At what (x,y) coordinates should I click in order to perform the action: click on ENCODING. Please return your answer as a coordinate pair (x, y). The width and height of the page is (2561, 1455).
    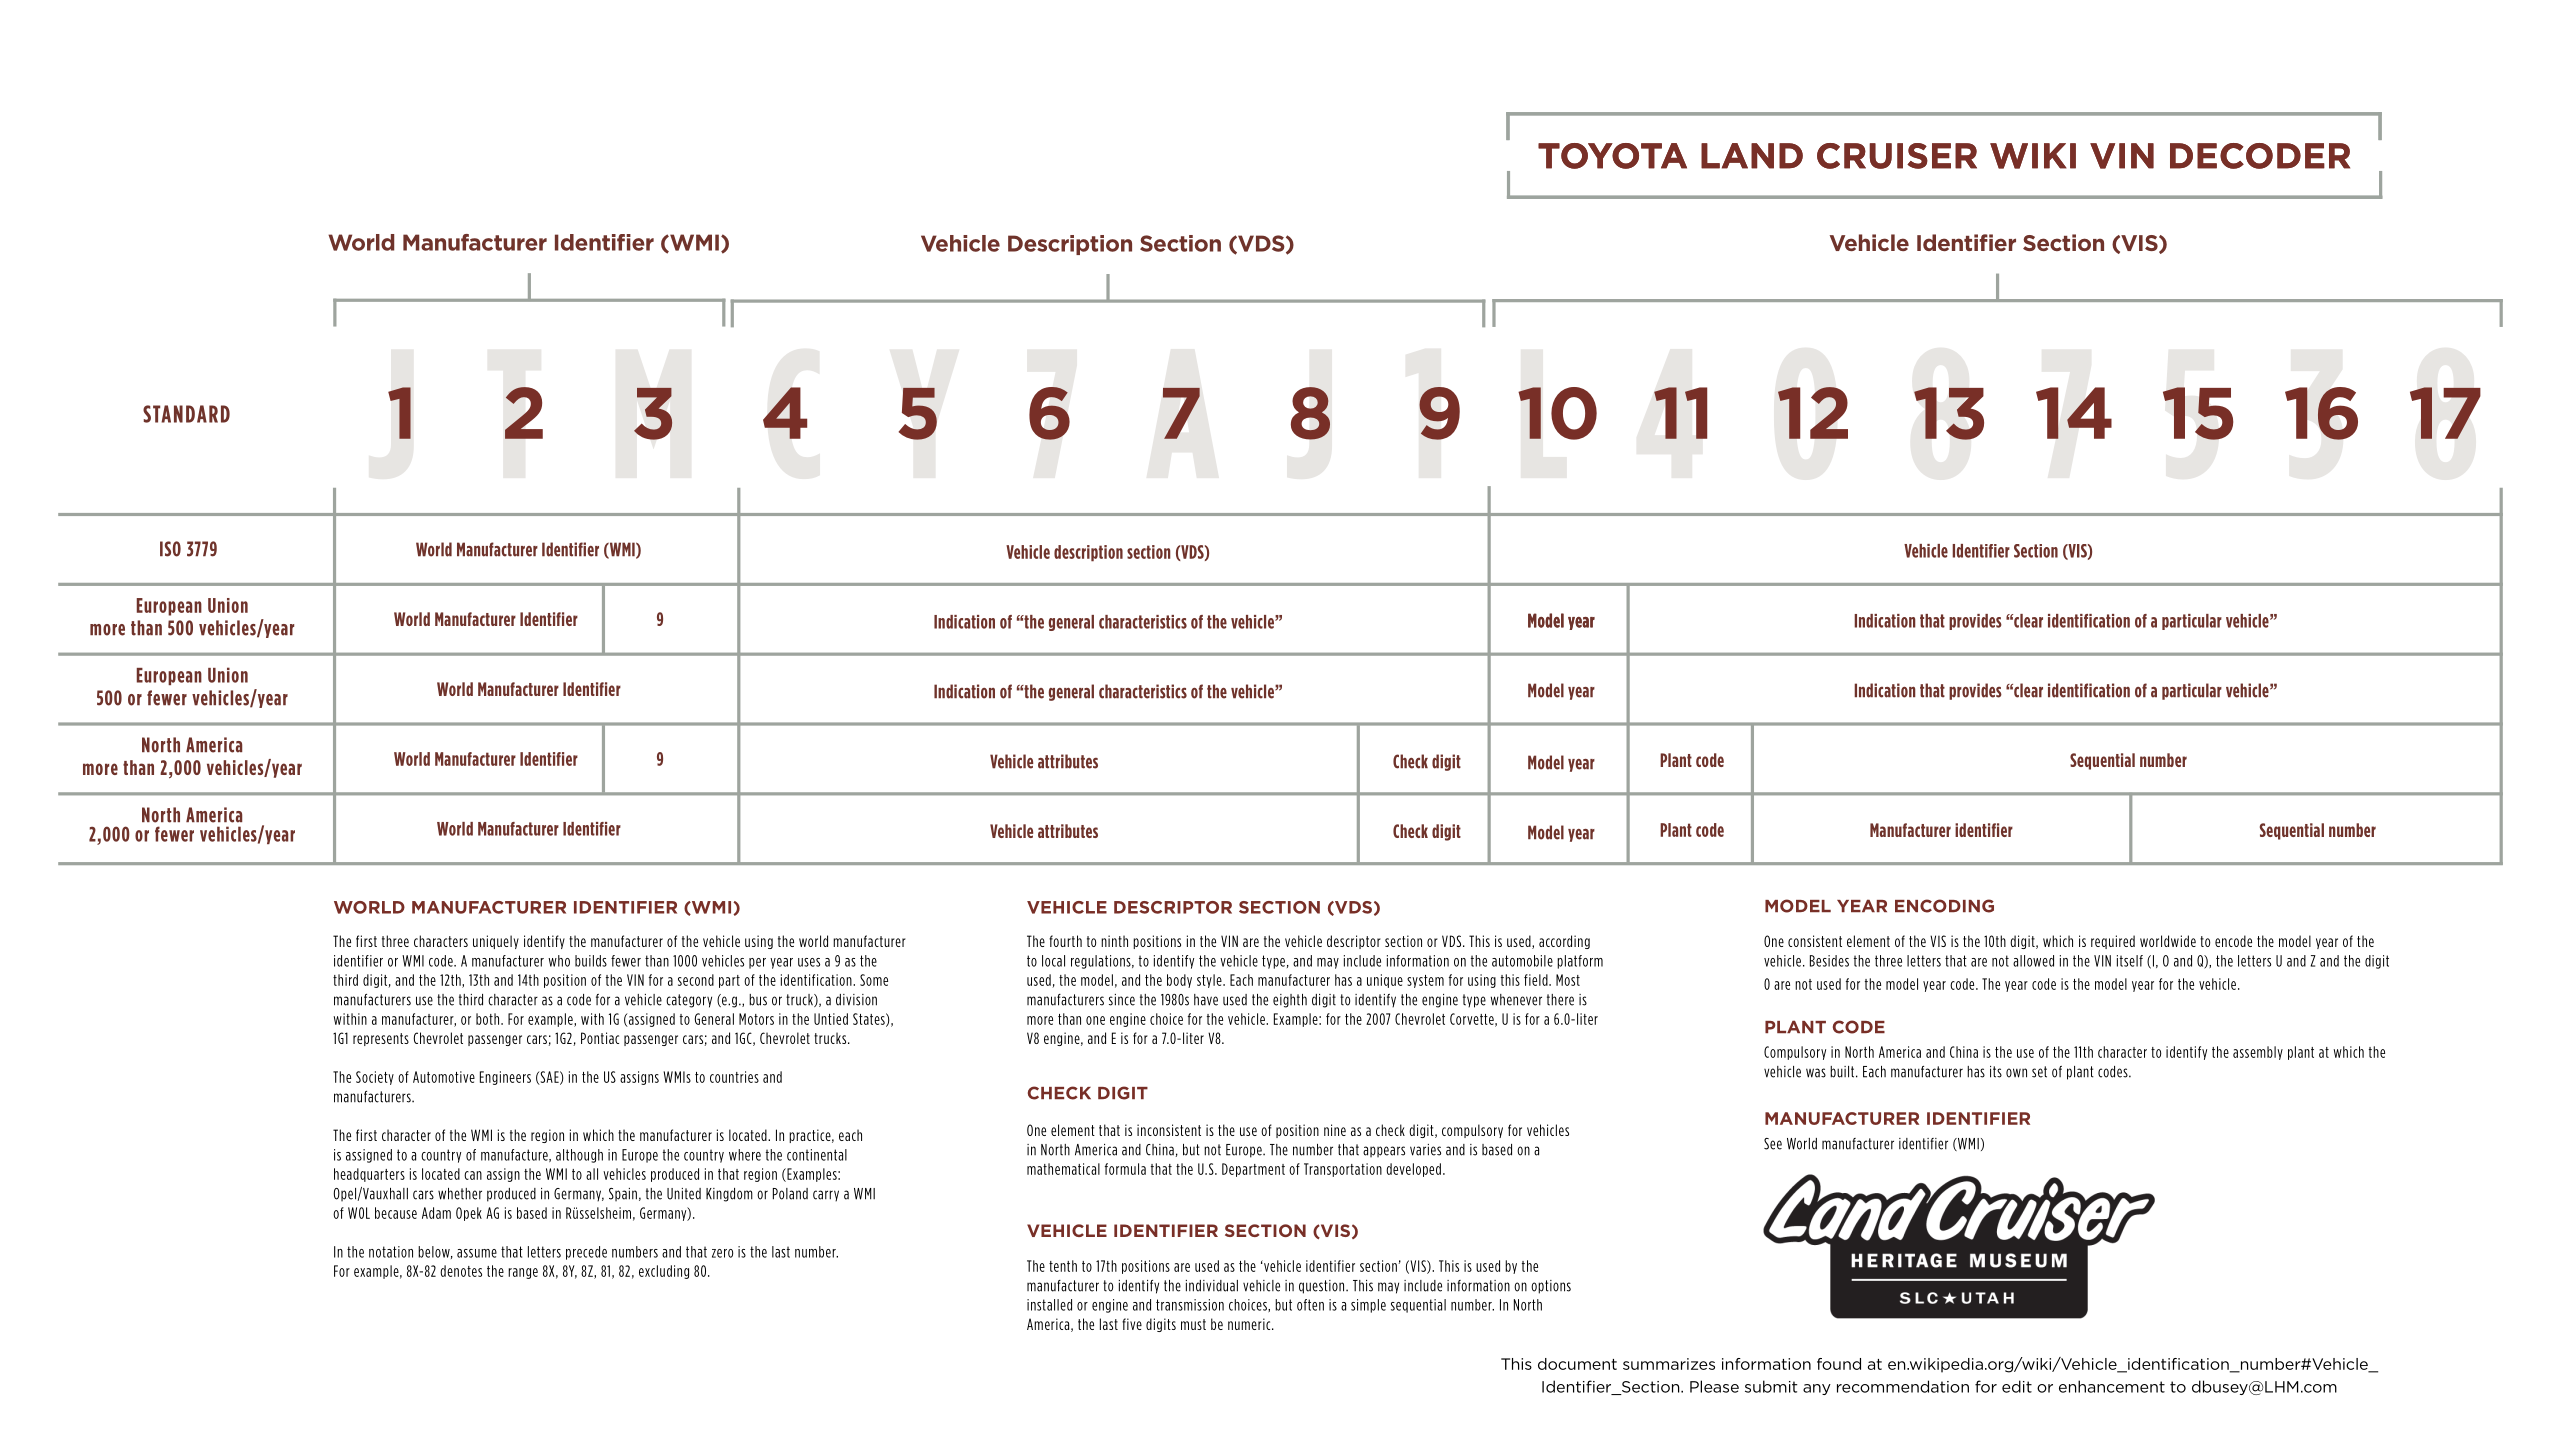
    Looking at the image, I should click on (1944, 906).
